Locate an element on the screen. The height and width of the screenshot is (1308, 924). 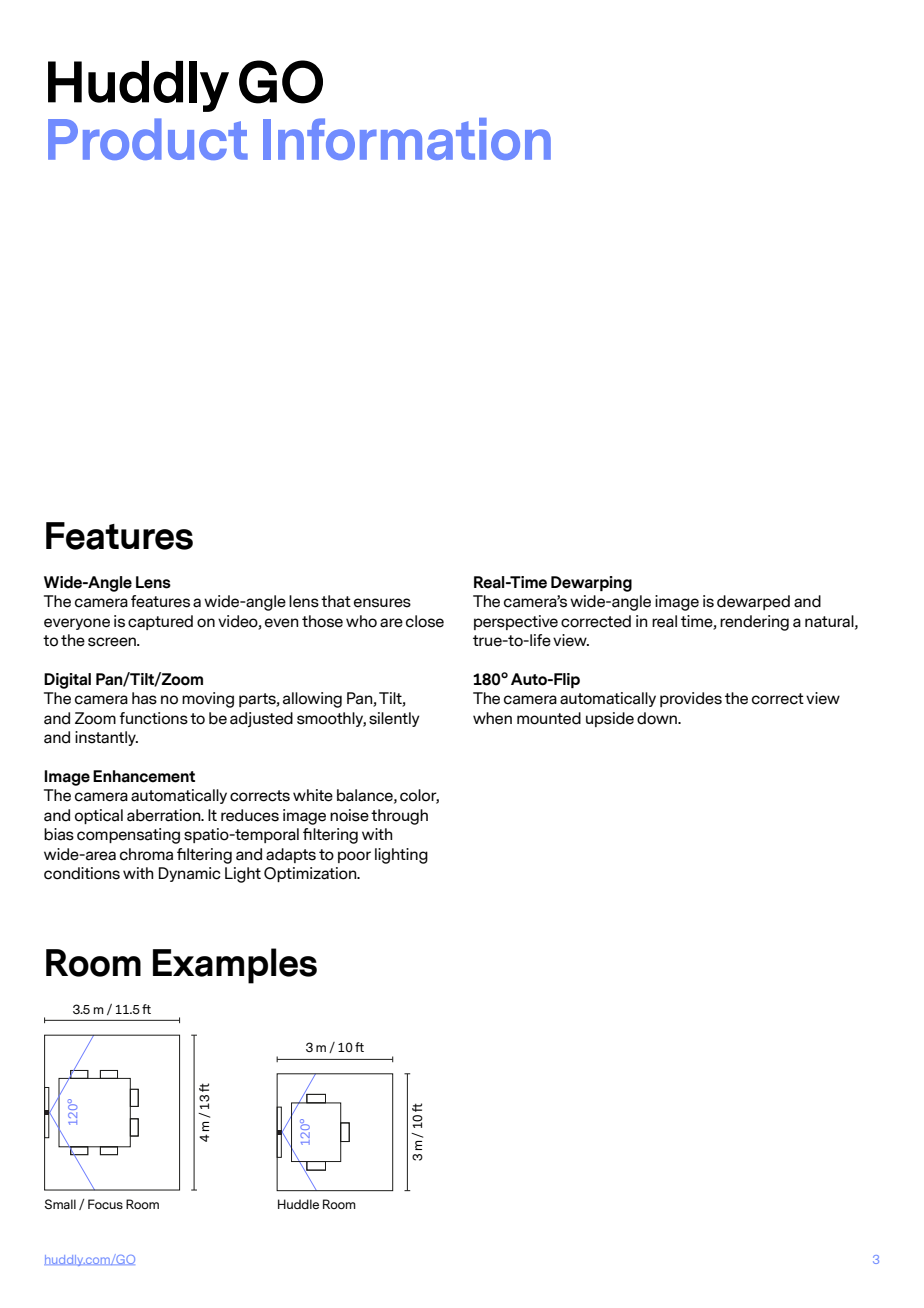
provides is located at coordinates (691, 699).
